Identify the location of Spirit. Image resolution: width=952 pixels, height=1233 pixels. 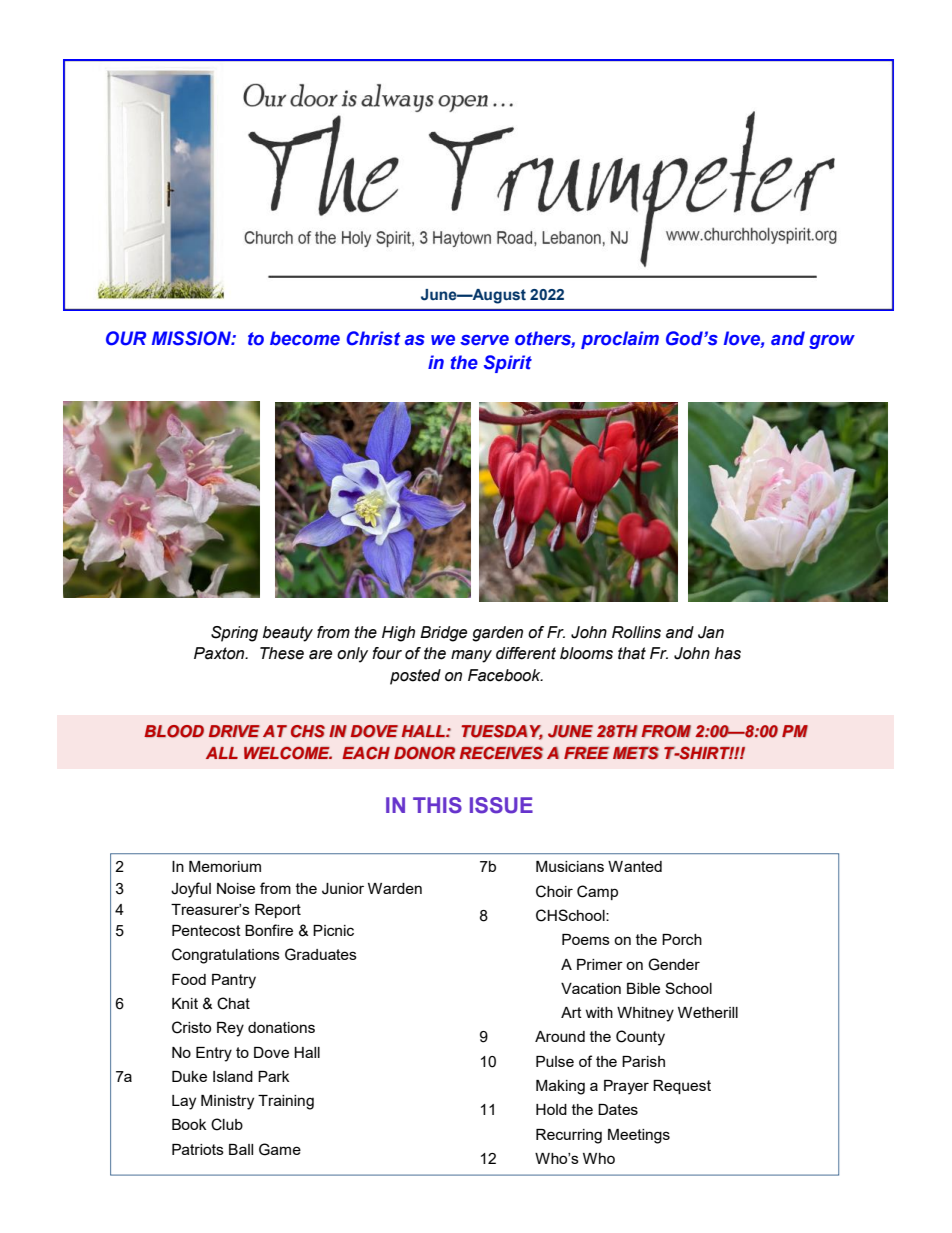
(508, 364).
